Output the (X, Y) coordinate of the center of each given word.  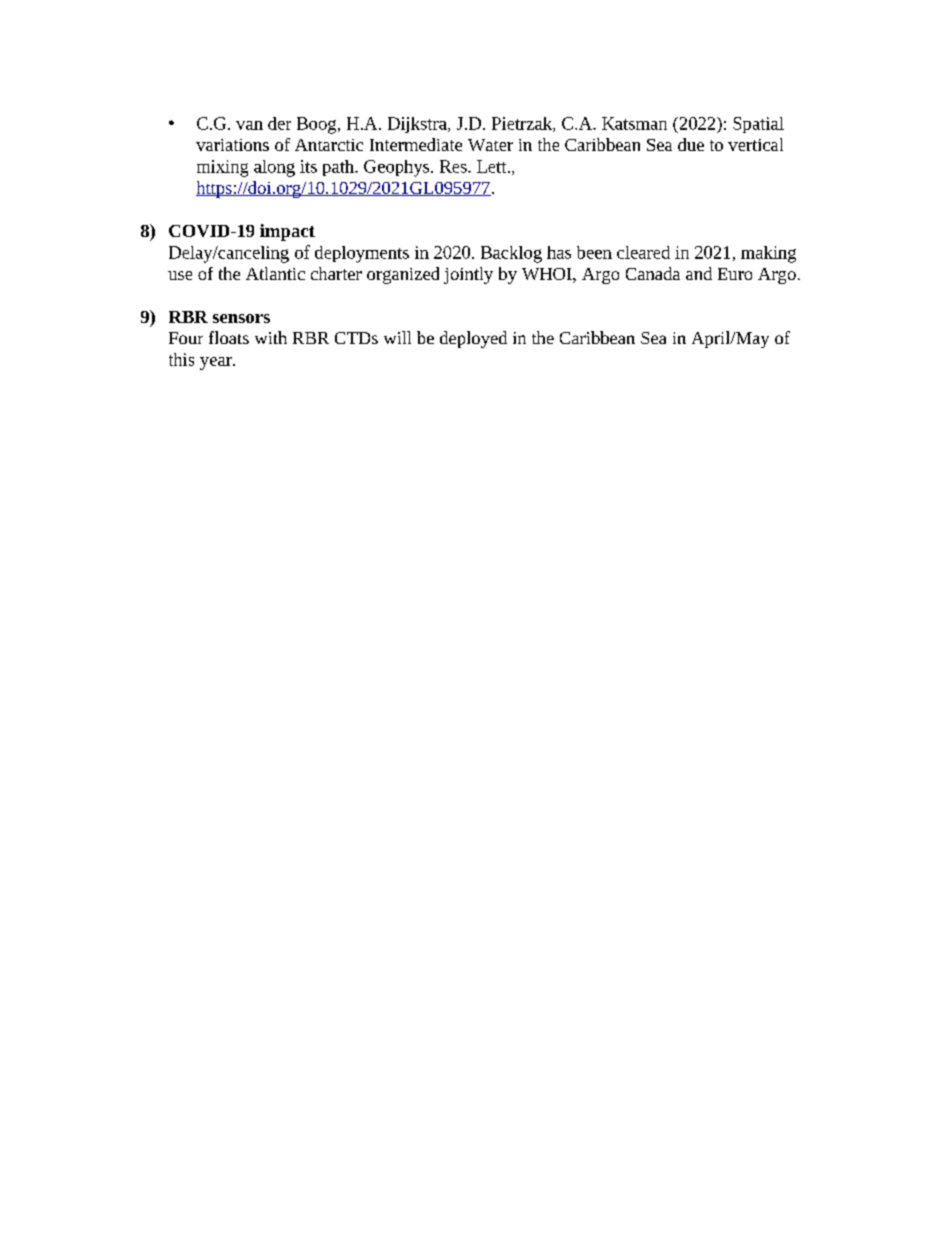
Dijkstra (418, 125)
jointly (468, 275)
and (699, 273)
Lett (493, 166)
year (217, 363)
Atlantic (275, 273)
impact (287, 232)
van (249, 125)
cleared (643, 252)
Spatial (758, 125)
